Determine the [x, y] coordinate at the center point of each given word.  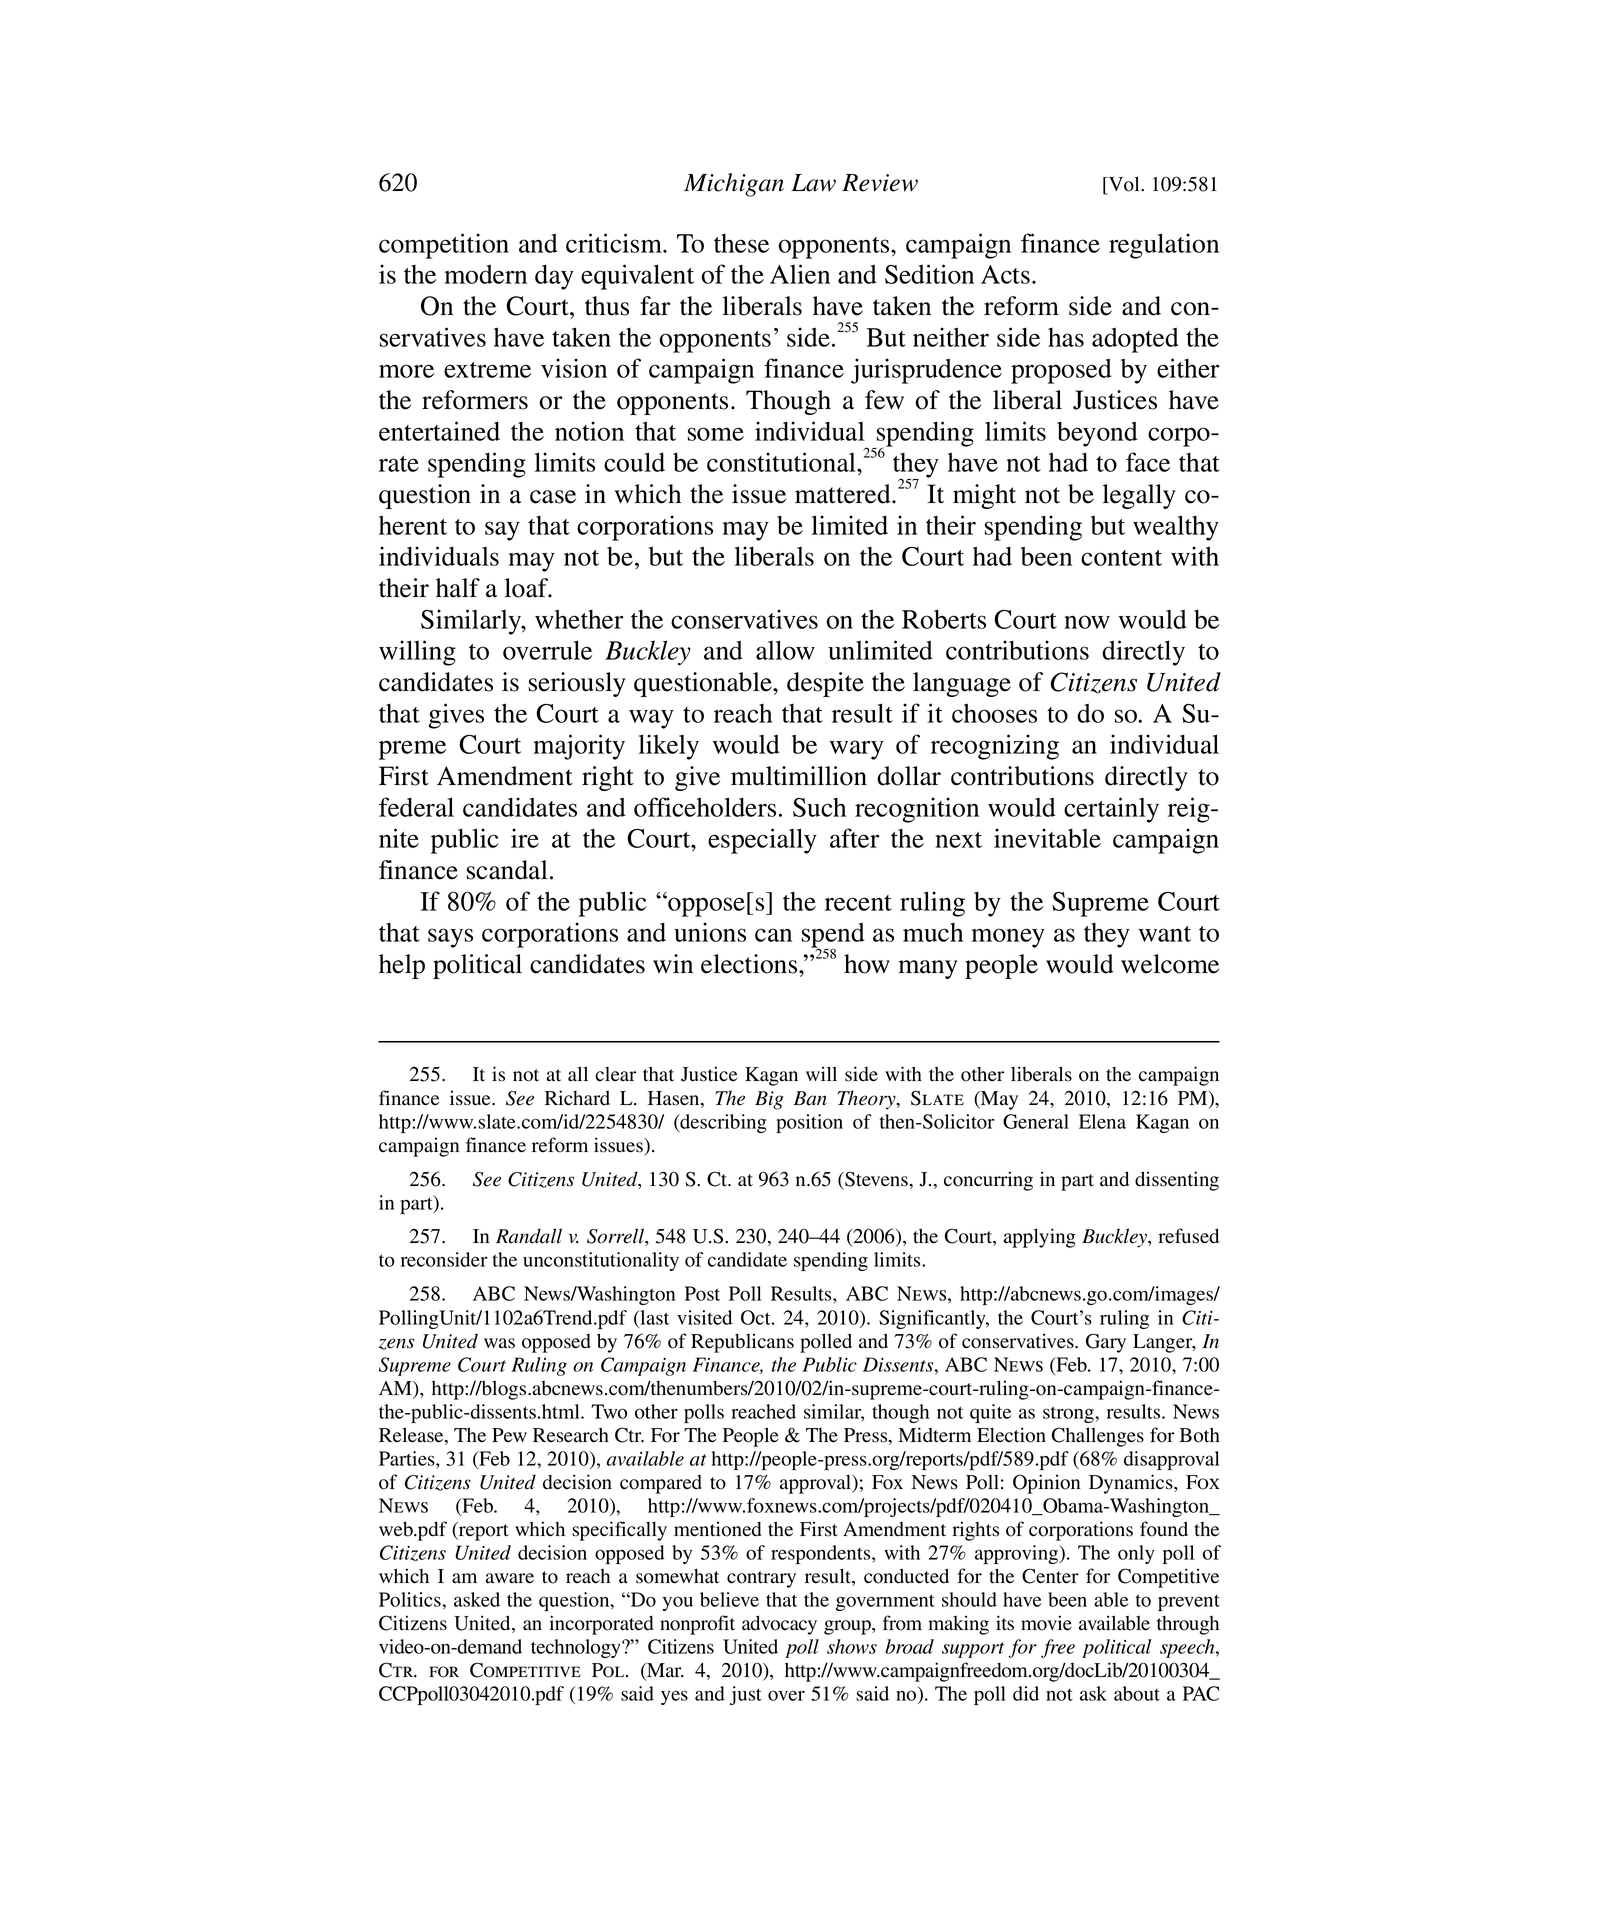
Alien [800, 274]
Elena [1102, 1121]
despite [825, 684]
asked [477, 1599]
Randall [529, 1236]
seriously [577, 684]
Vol [1124, 185]
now [1087, 622]
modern [485, 274]
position [809, 1123]
